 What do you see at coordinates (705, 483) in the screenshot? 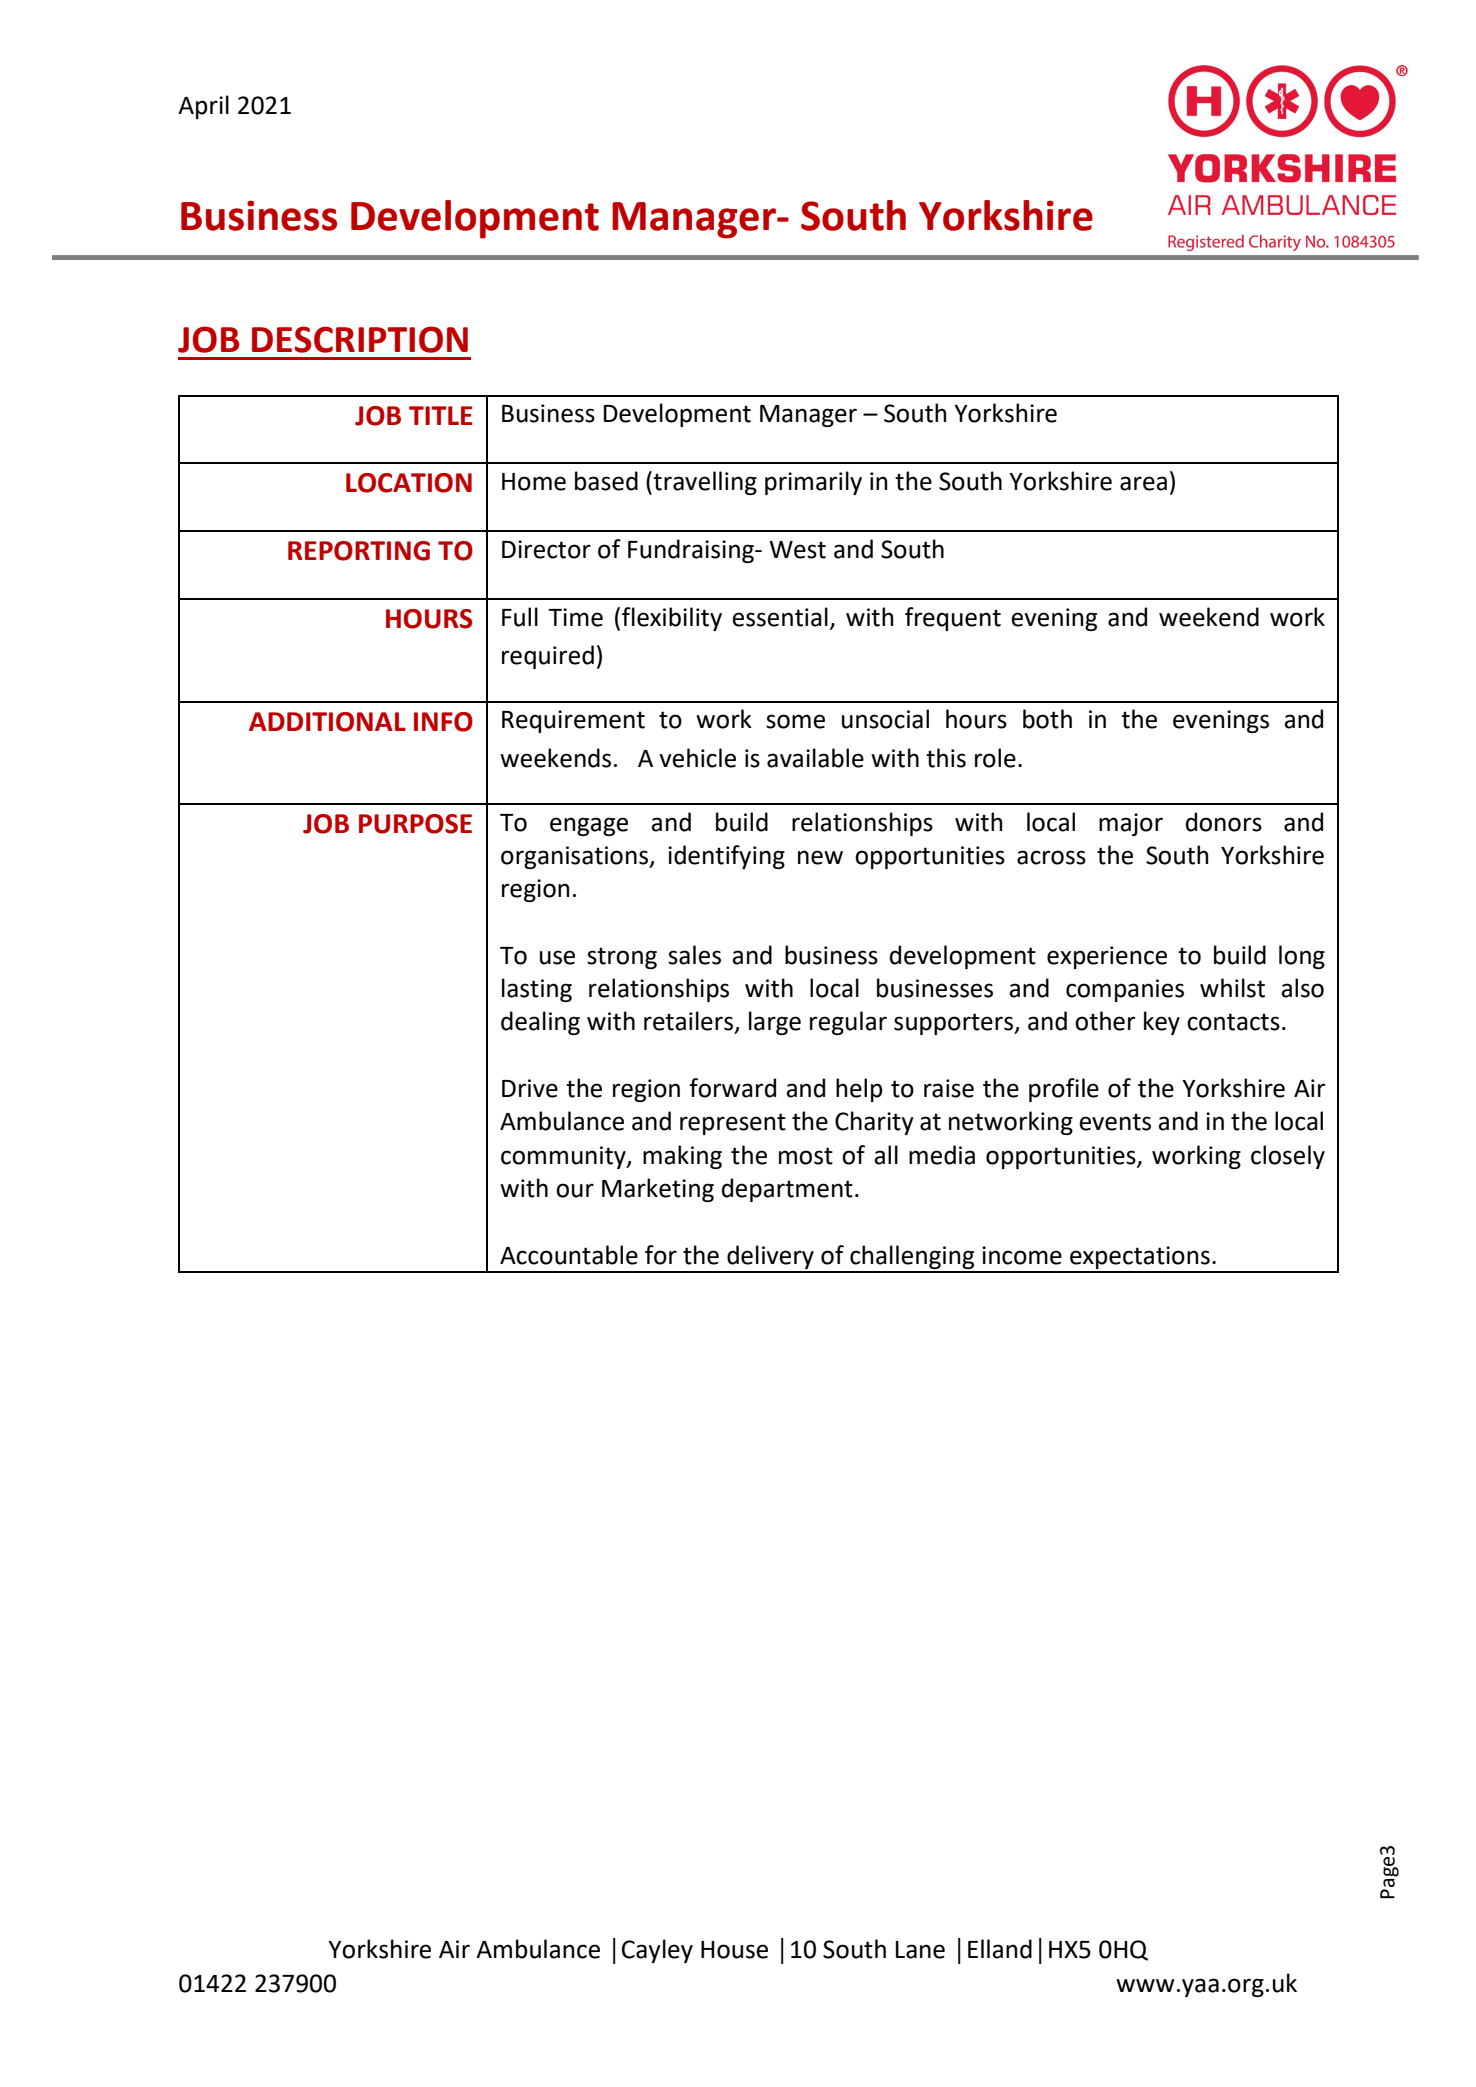
I see `travelling` at bounding box center [705, 483].
